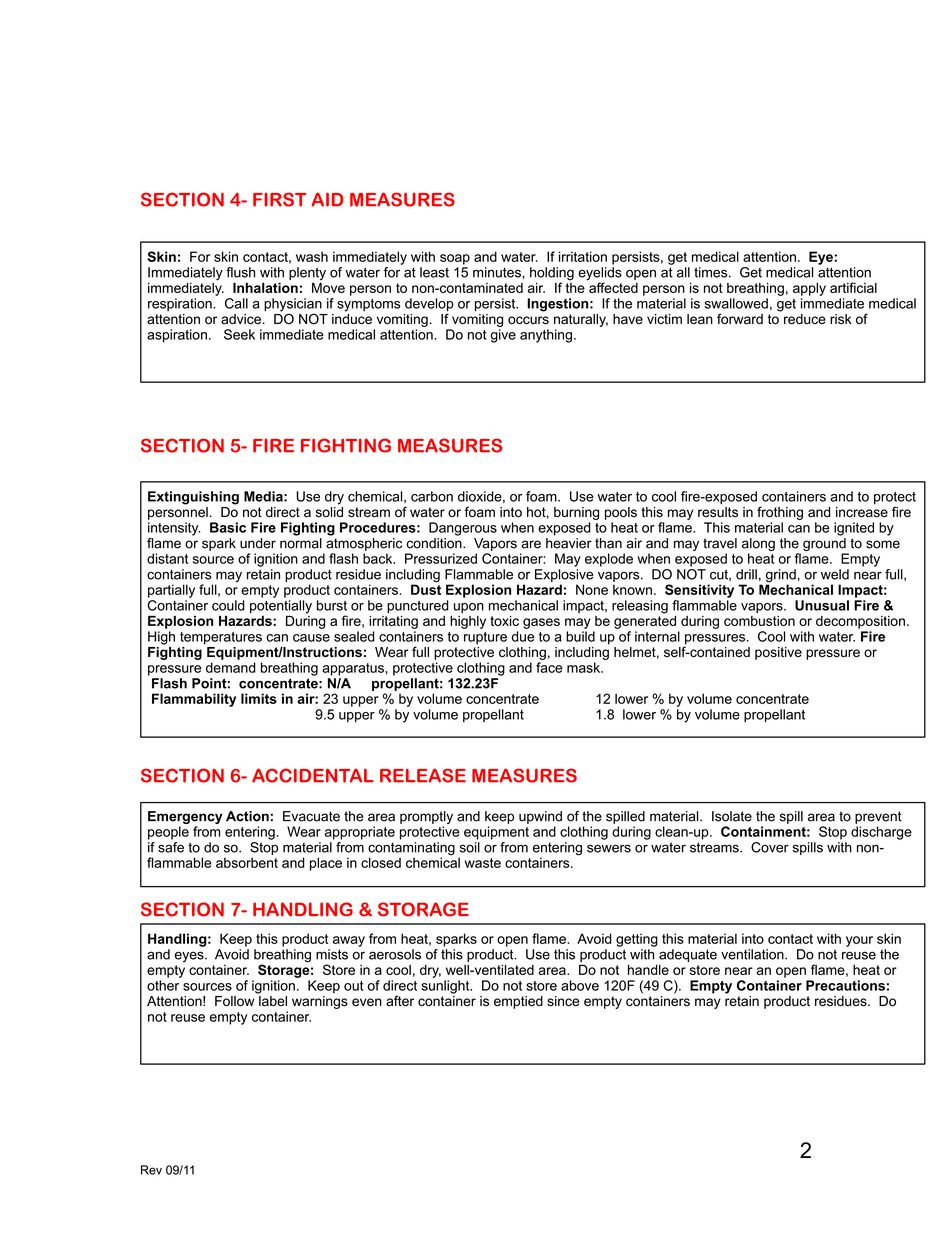 Image resolution: width=952 pixels, height=1233 pixels. I want to click on Extinguishing, so click(193, 498).
